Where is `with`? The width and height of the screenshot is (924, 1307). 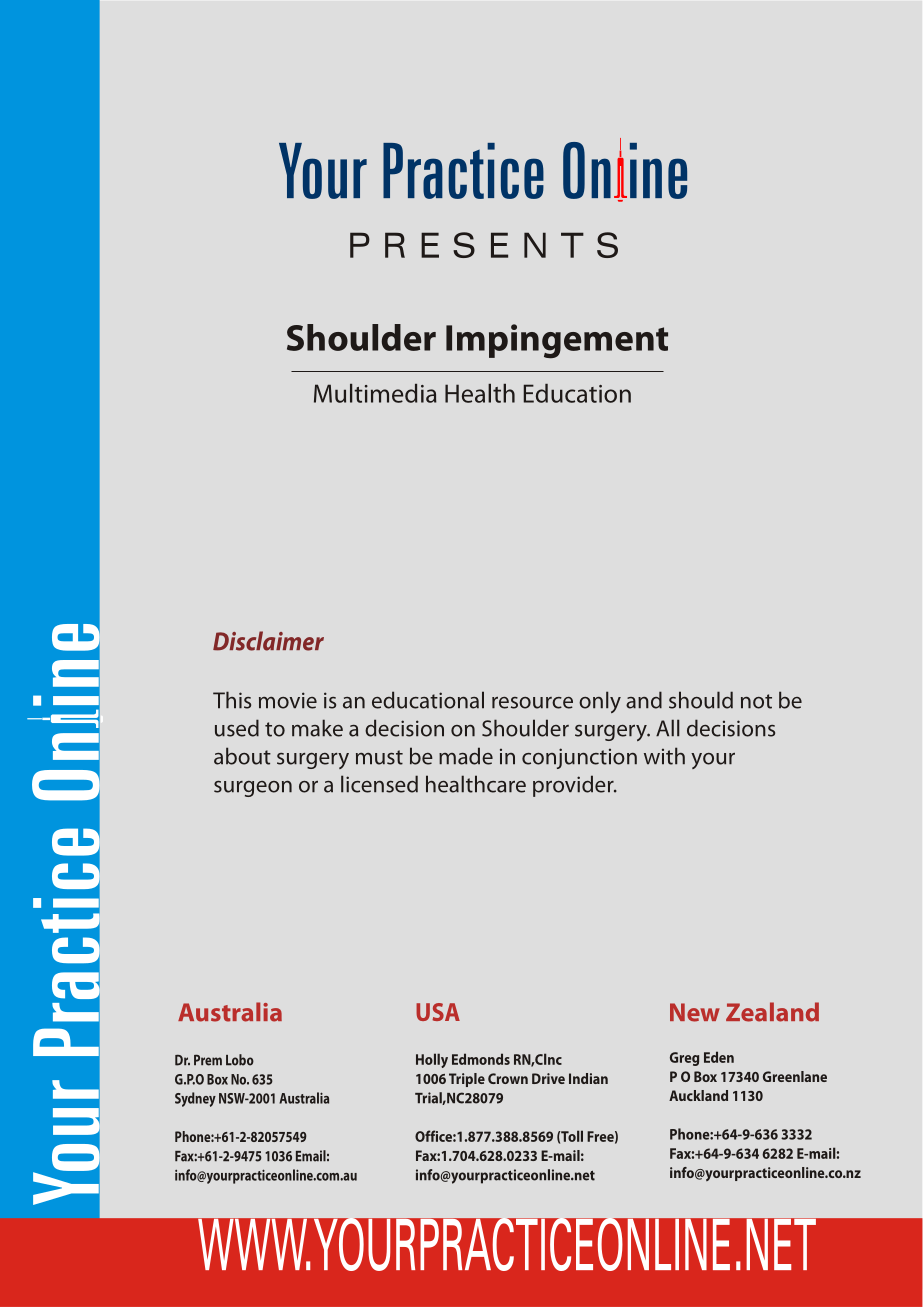
with is located at coordinates (664, 756).
